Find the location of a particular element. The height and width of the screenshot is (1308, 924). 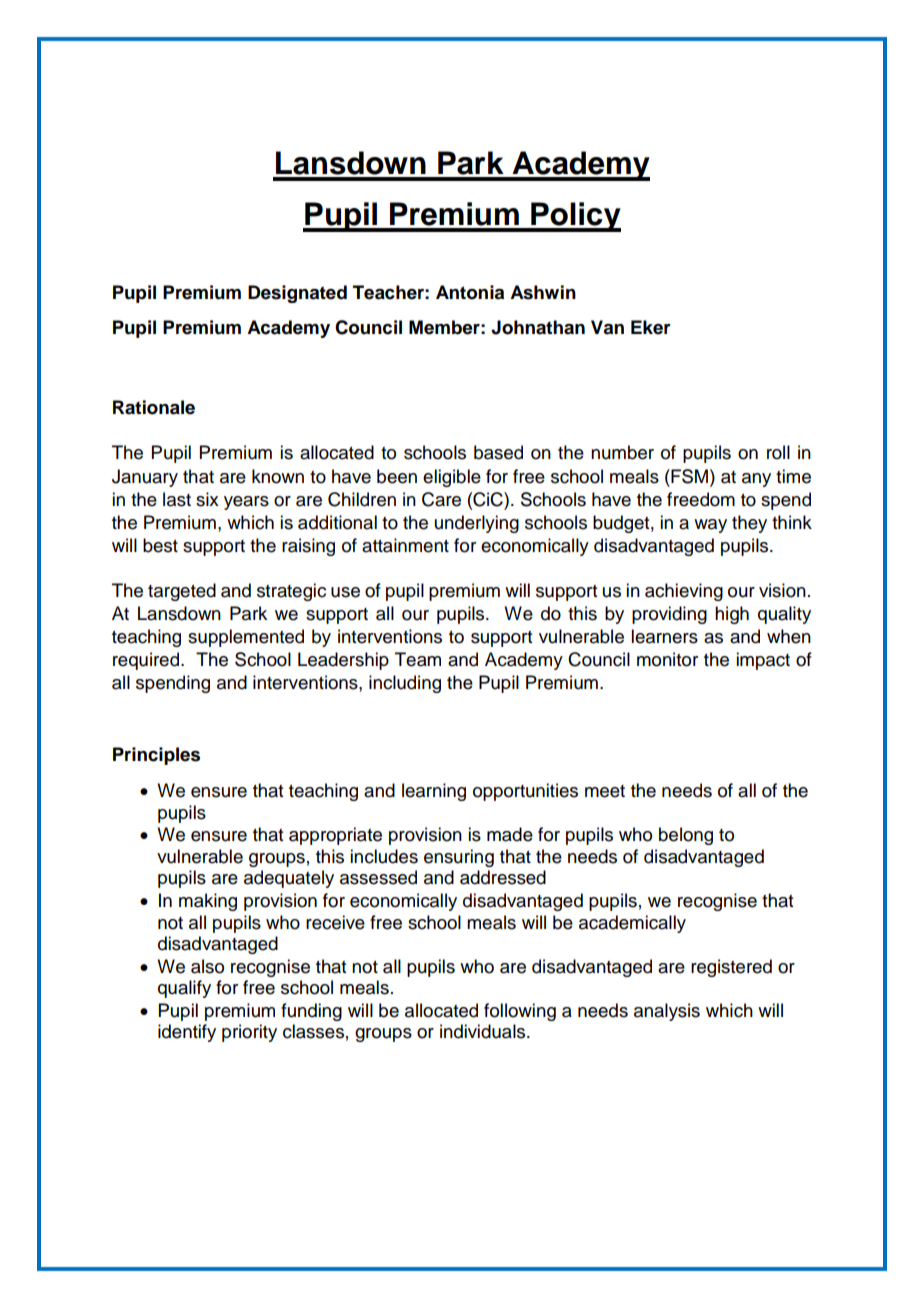

high is located at coordinates (732, 615).
